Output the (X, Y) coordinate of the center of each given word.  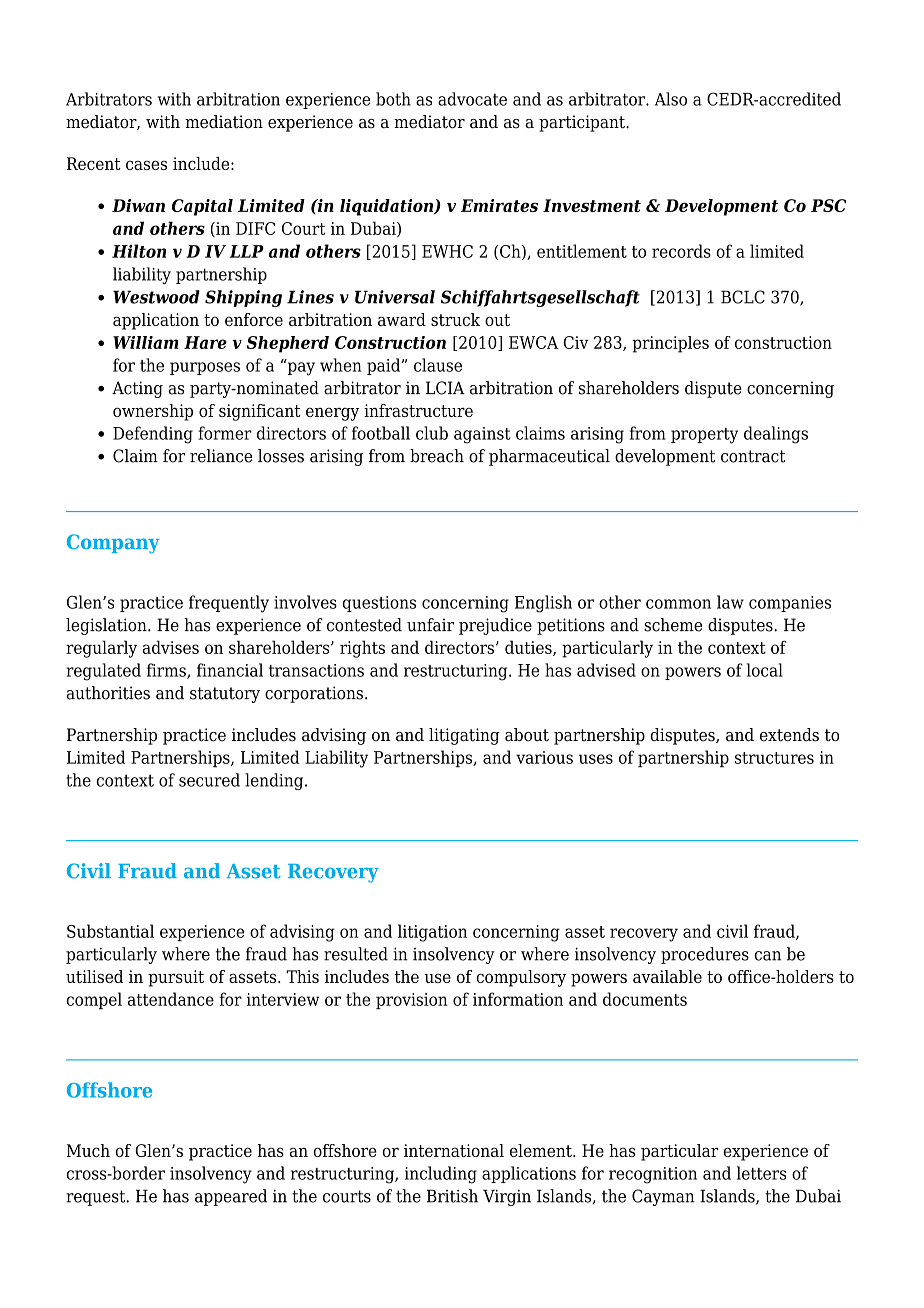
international (454, 1150)
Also (671, 99)
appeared (231, 1197)
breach (437, 456)
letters (761, 1173)
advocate (472, 99)
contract (753, 456)
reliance (221, 456)
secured (209, 780)
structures (774, 758)
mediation (224, 122)
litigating (464, 736)
